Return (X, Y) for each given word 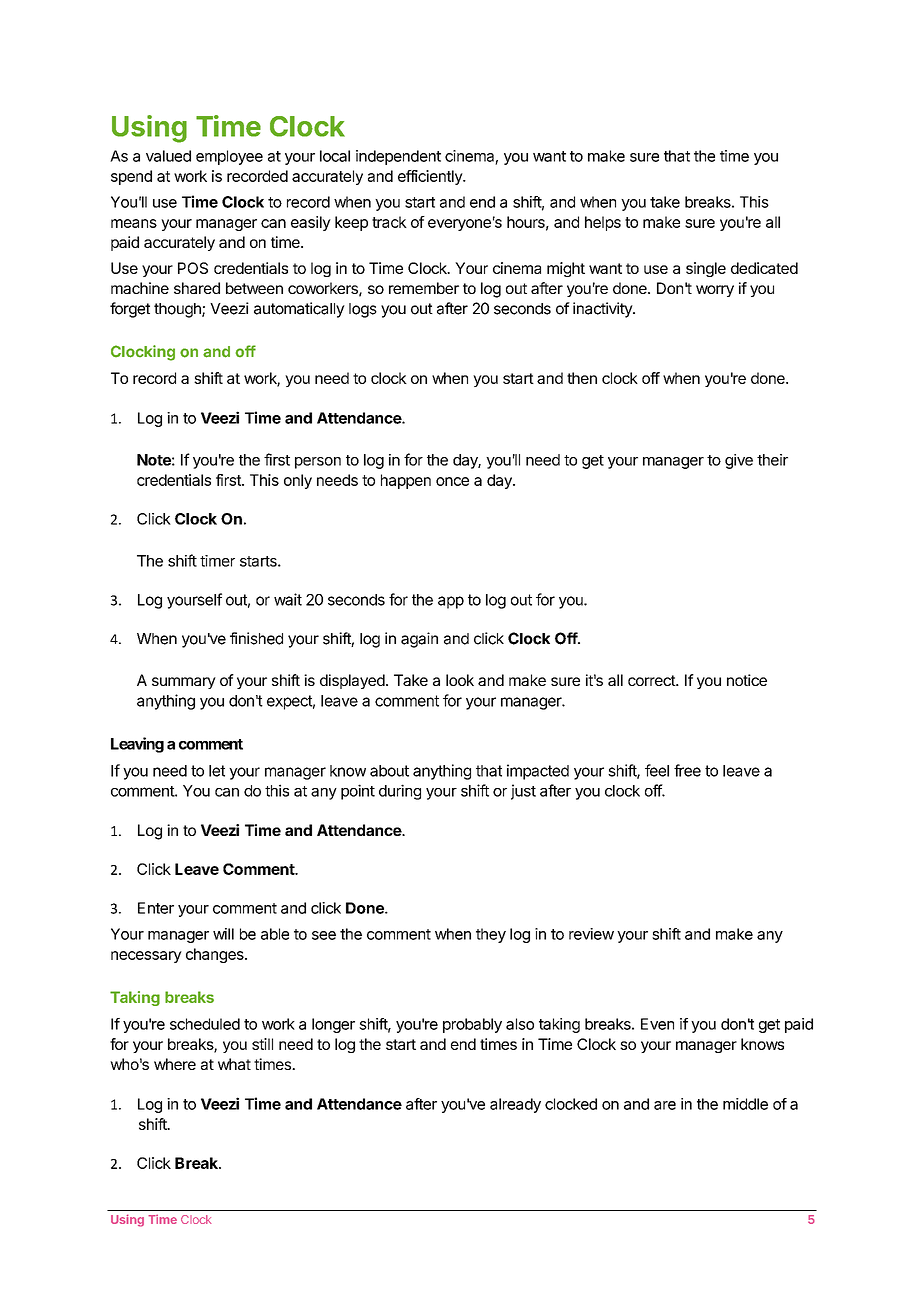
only (298, 481)
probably (472, 1025)
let (217, 771)
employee (229, 157)
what (234, 1064)
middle (745, 1104)
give (739, 461)
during (400, 792)
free (687, 770)
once (452, 481)
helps (603, 223)
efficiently (431, 177)
